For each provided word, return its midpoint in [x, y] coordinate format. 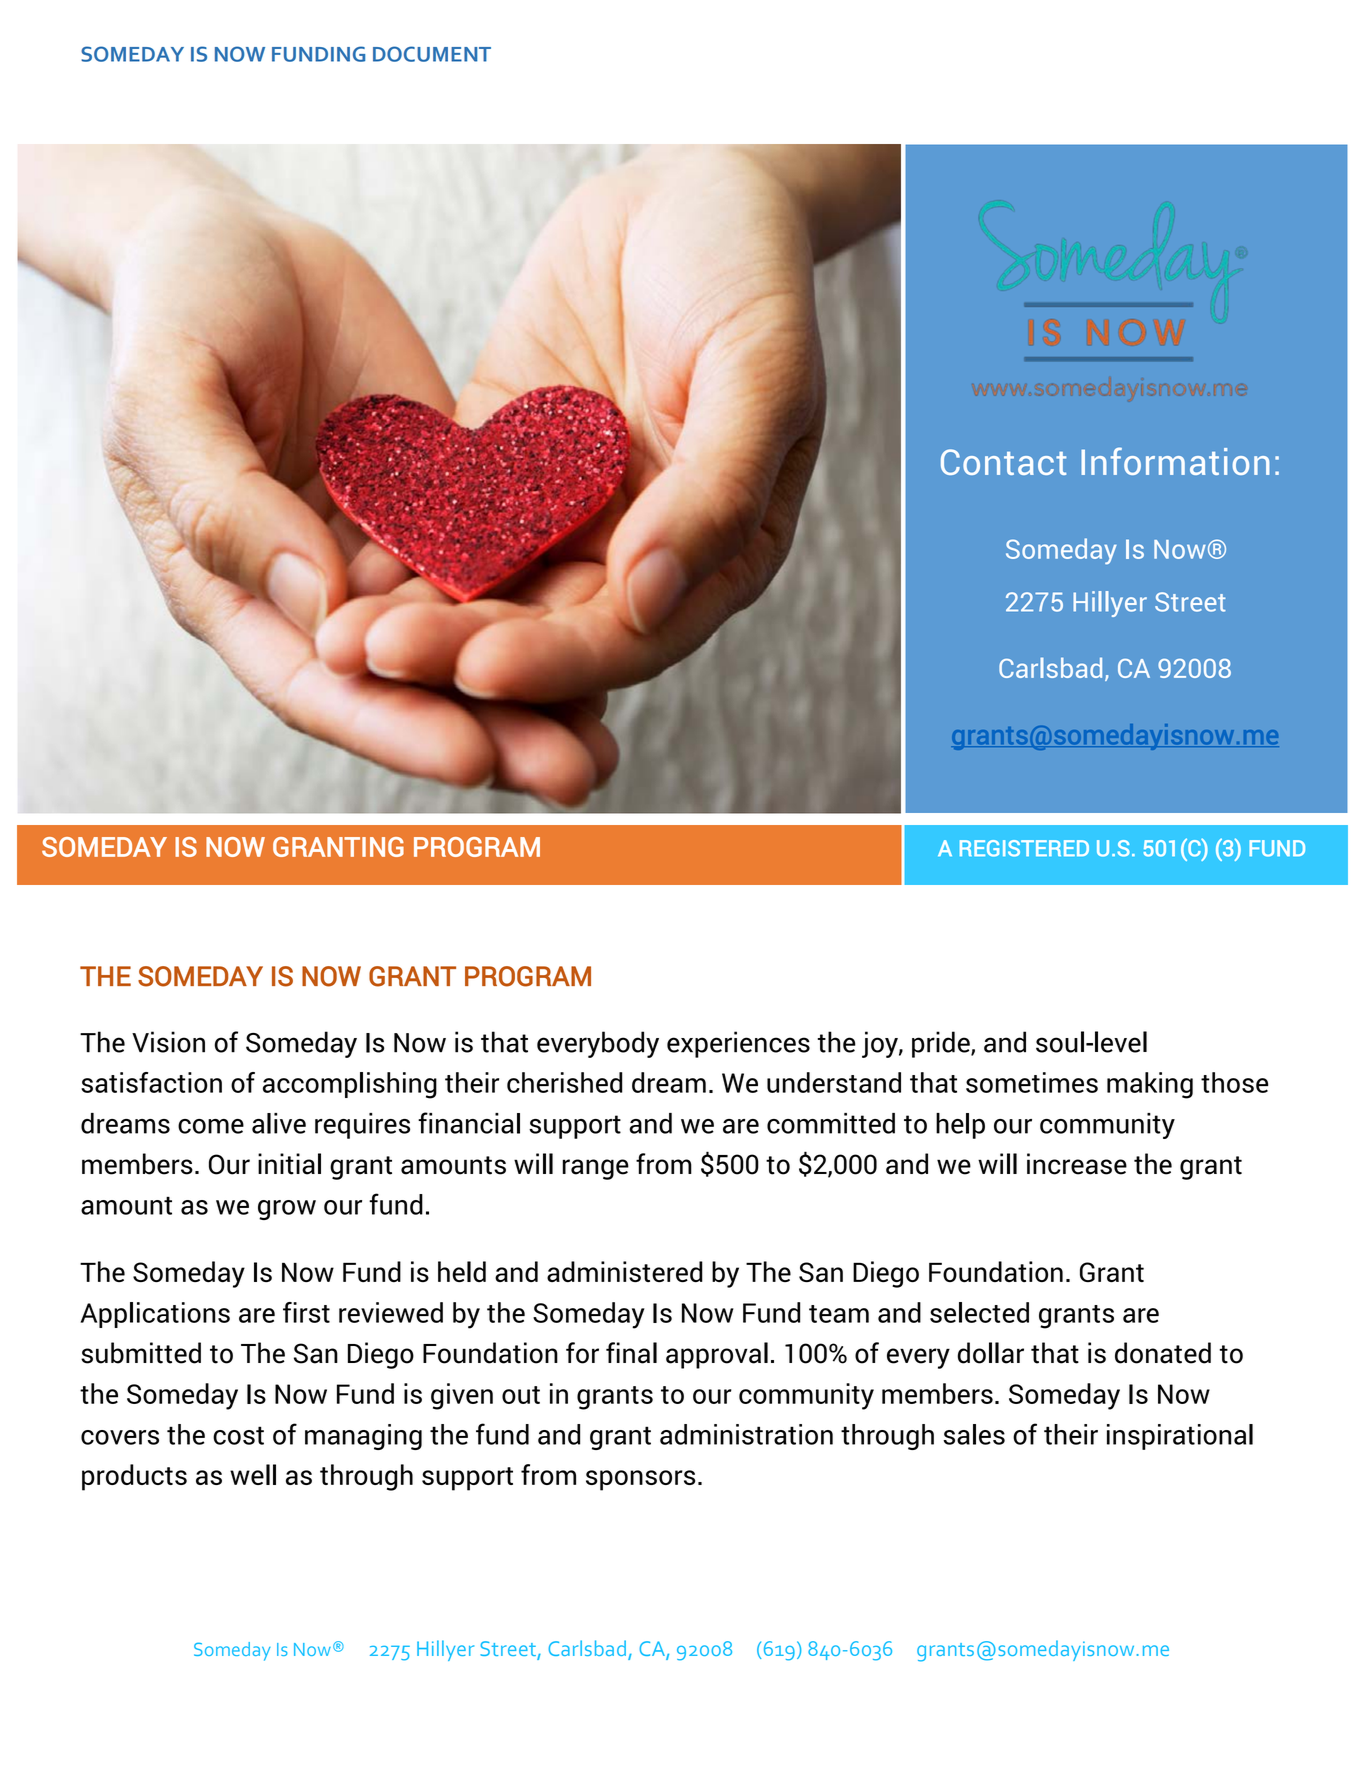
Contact [1003, 462]
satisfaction [151, 1082]
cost [238, 1435]
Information [1175, 461]
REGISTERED [1024, 848]
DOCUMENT [432, 54]
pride [942, 1044]
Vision [168, 1042]
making [1150, 1085]
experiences [738, 1044]
